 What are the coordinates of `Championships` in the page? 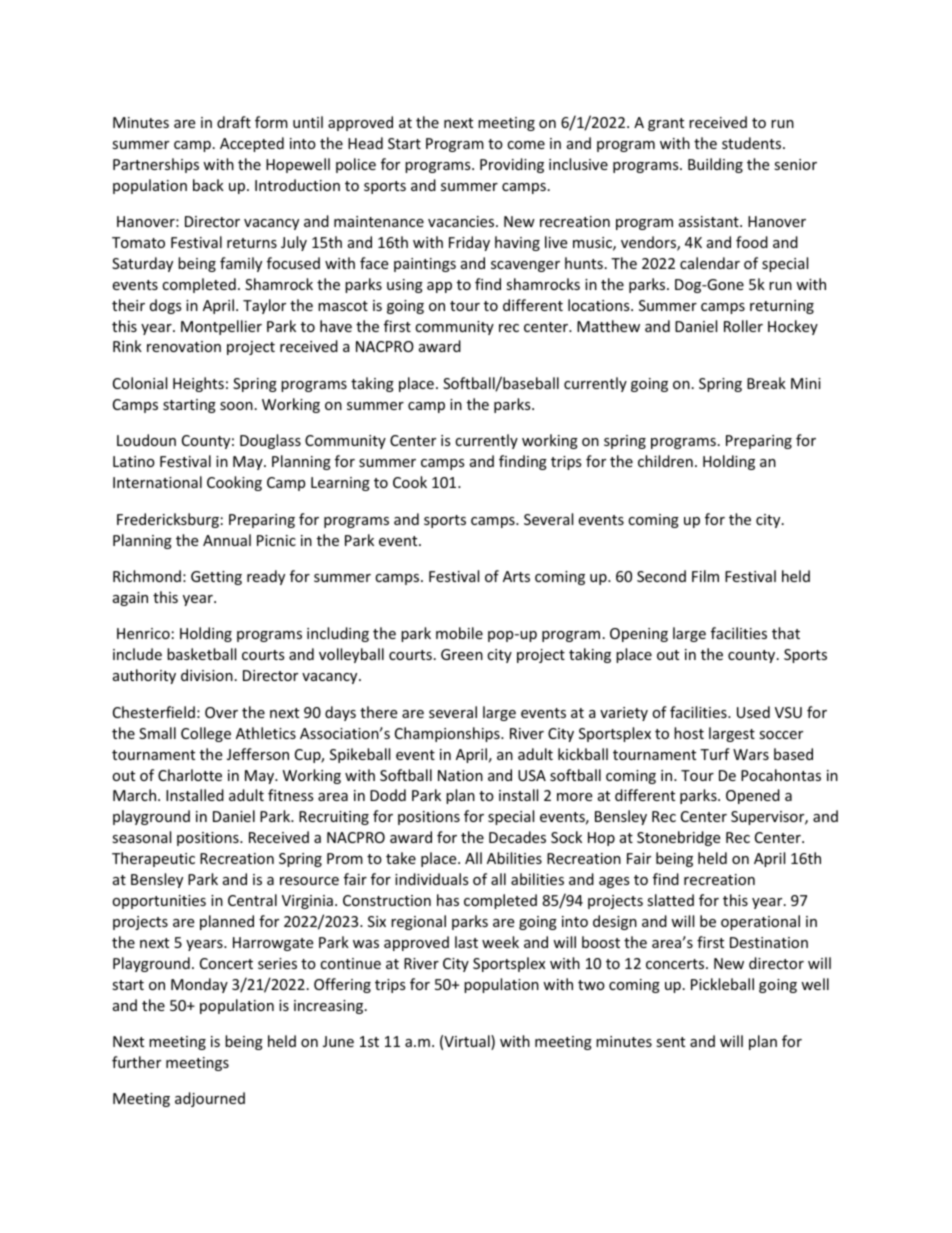 It's located at (448, 734).
